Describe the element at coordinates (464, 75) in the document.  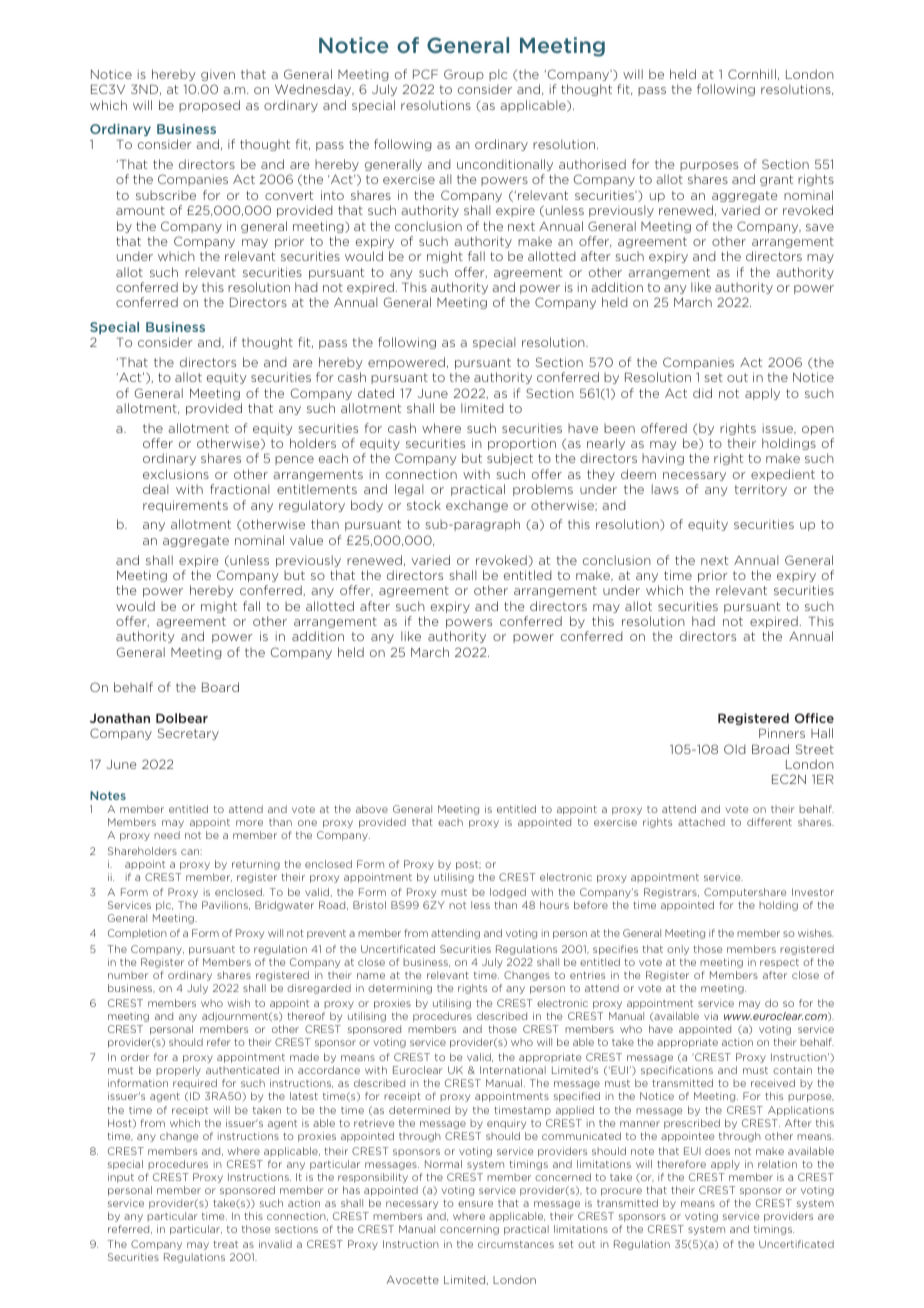
I see `Group` at that location.
